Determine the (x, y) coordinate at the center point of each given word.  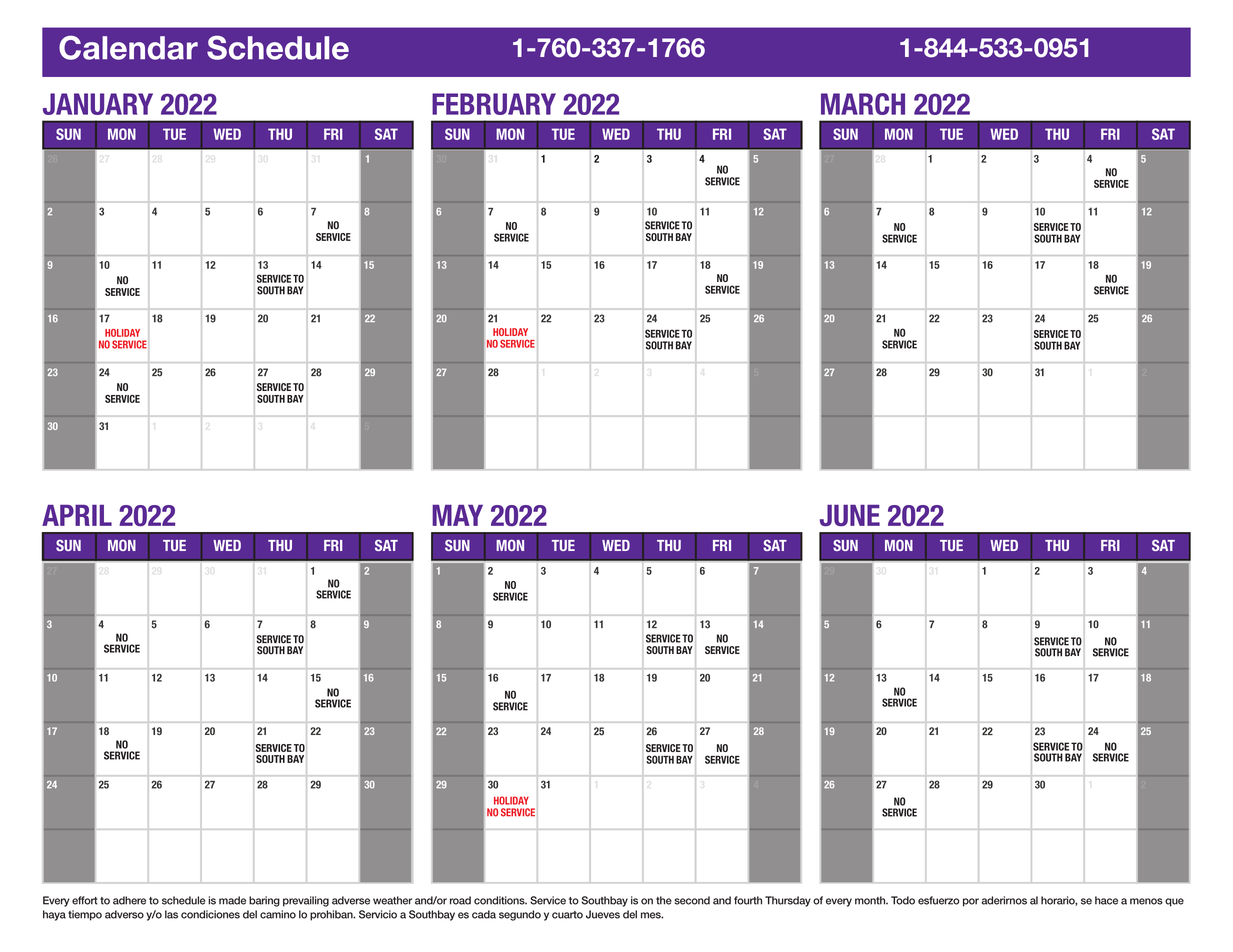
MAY (457, 515)
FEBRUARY (494, 104)
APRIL (77, 515)
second (692, 900)
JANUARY (98, 104)
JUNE (850, 515)
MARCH (863, 104)
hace (1106, 900)
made (232, 900)
